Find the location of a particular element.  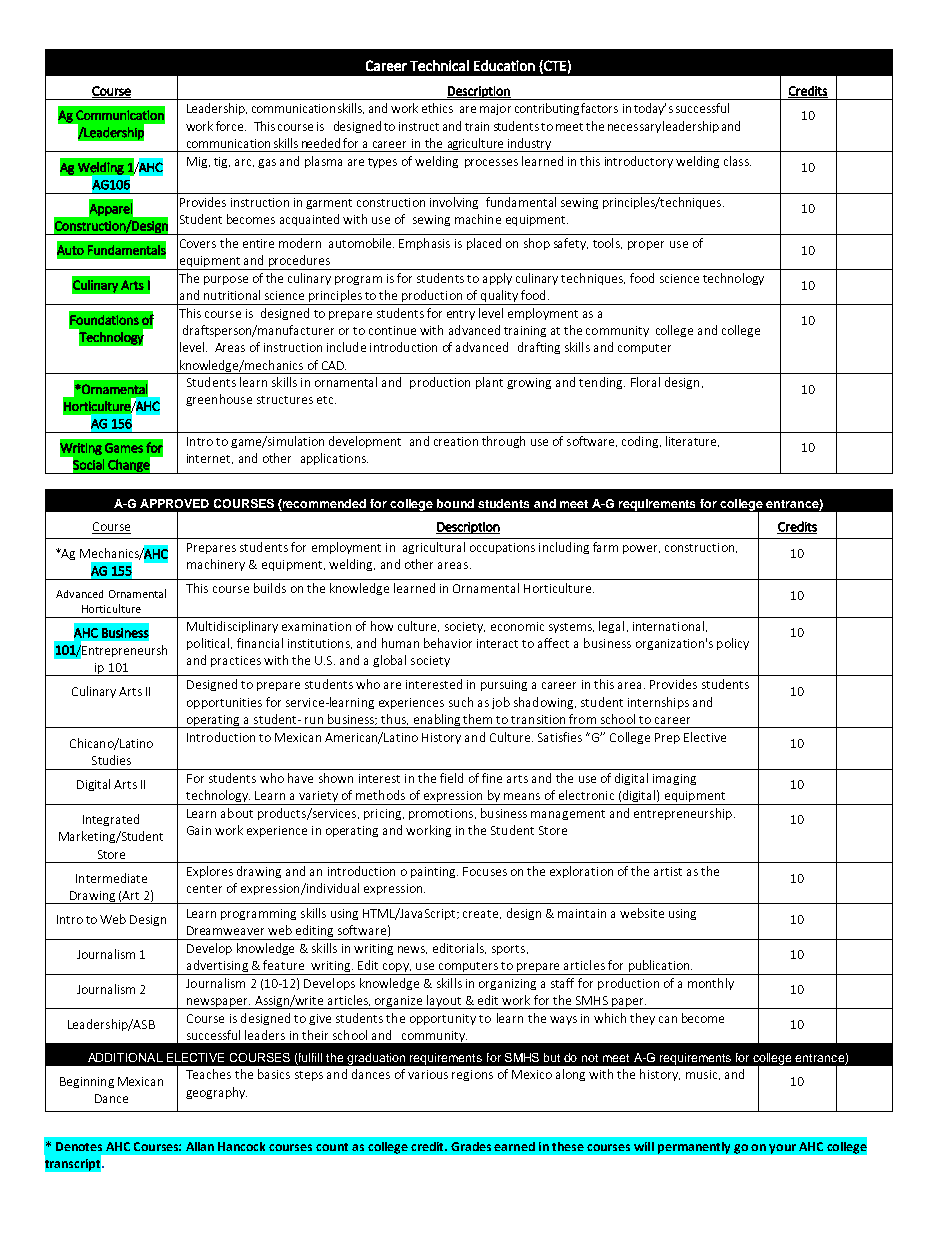

force is located at coordinates (231, 126).
